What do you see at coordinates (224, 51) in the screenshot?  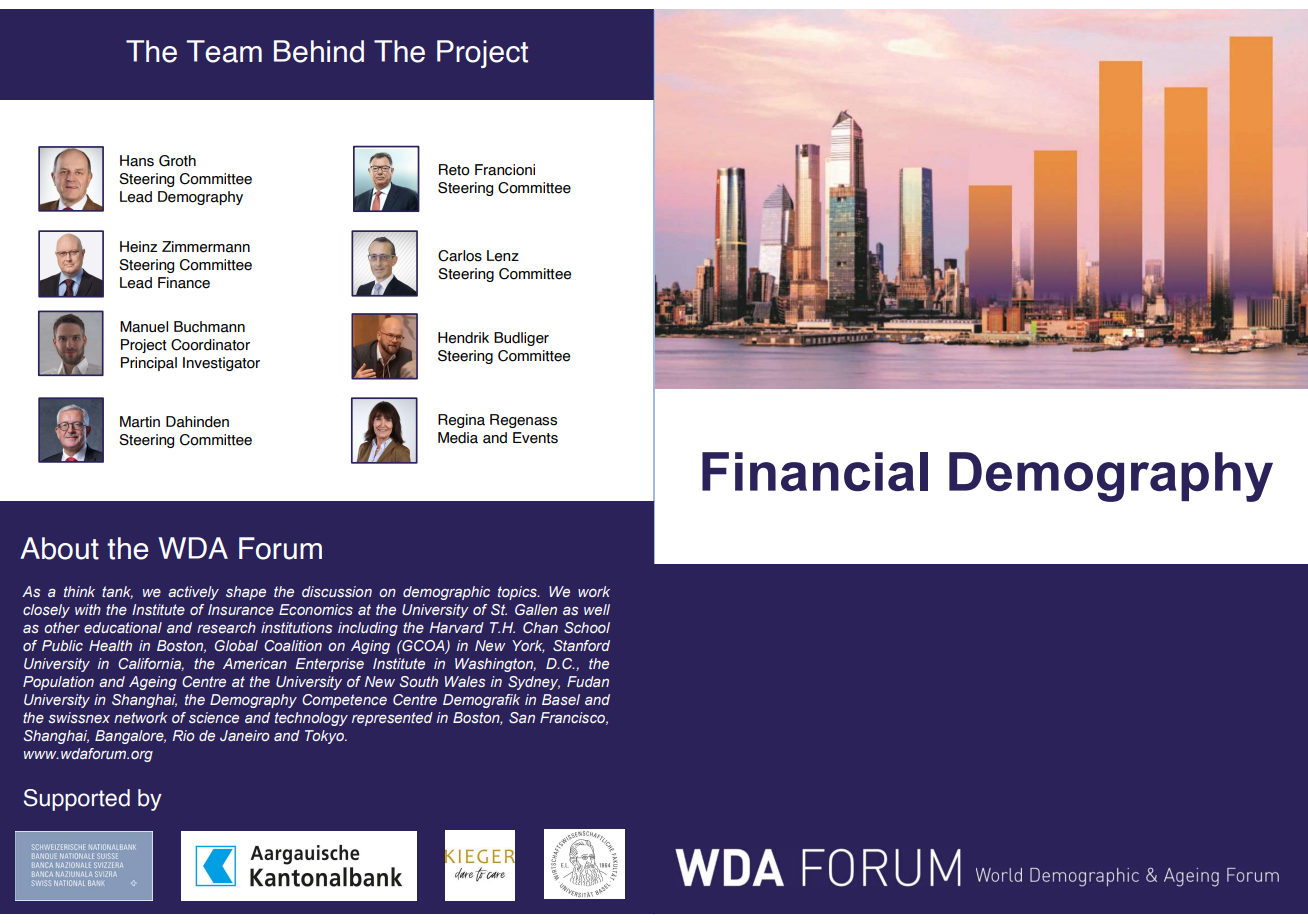 I see `Team` at bounding box center [224, 51].
